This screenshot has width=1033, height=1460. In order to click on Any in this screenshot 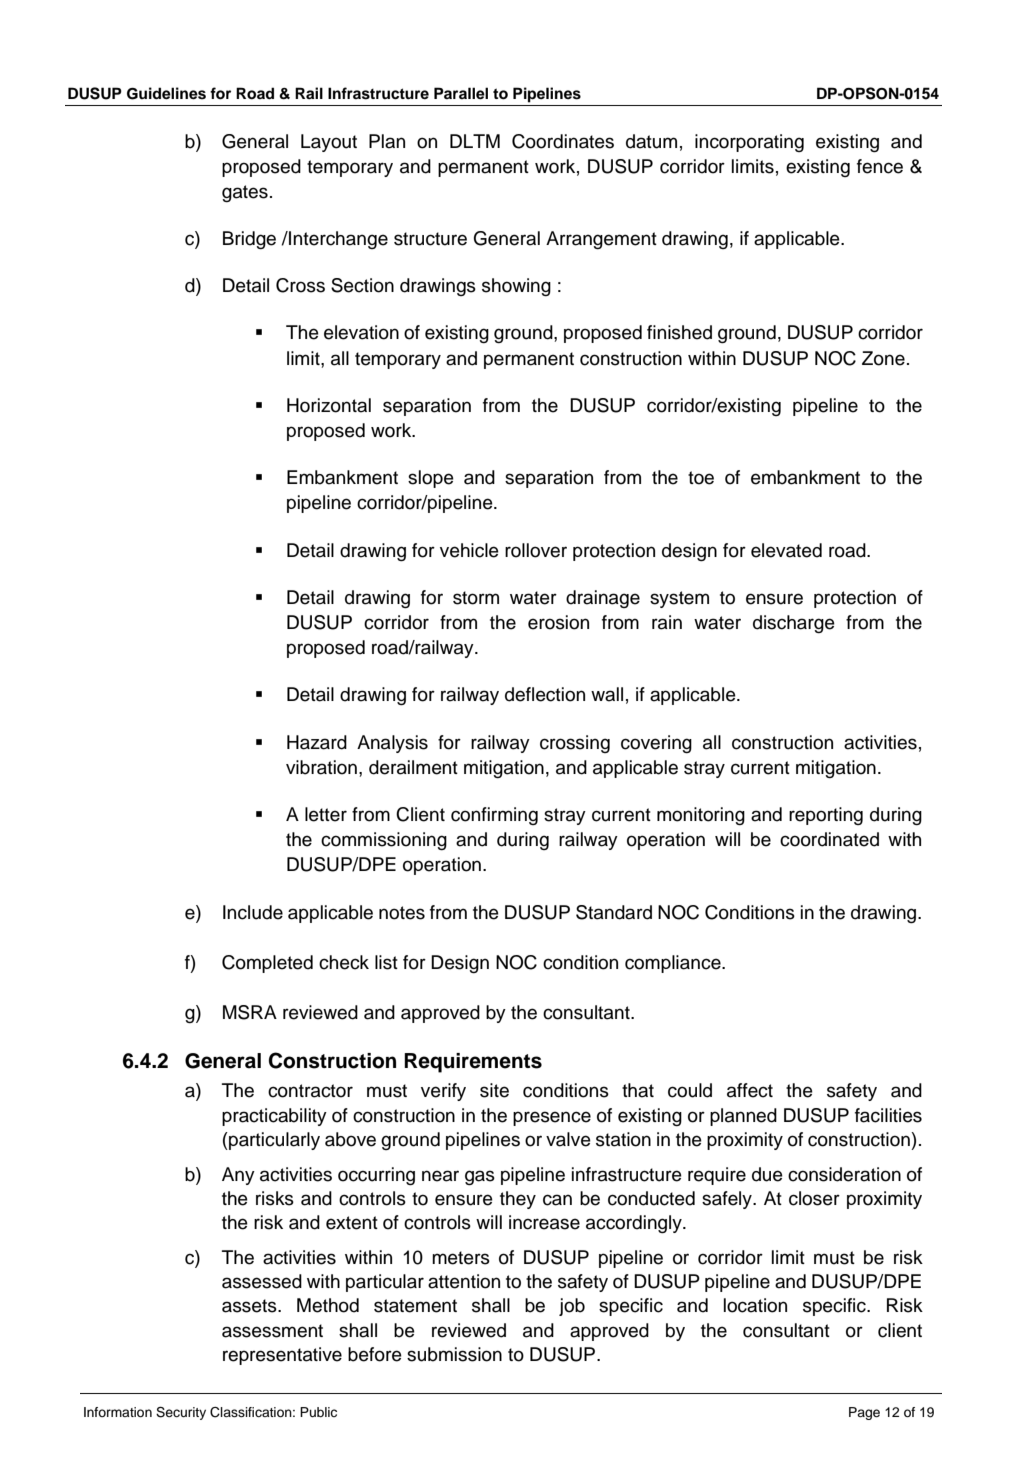, I will do `click(238, 1176)`.
